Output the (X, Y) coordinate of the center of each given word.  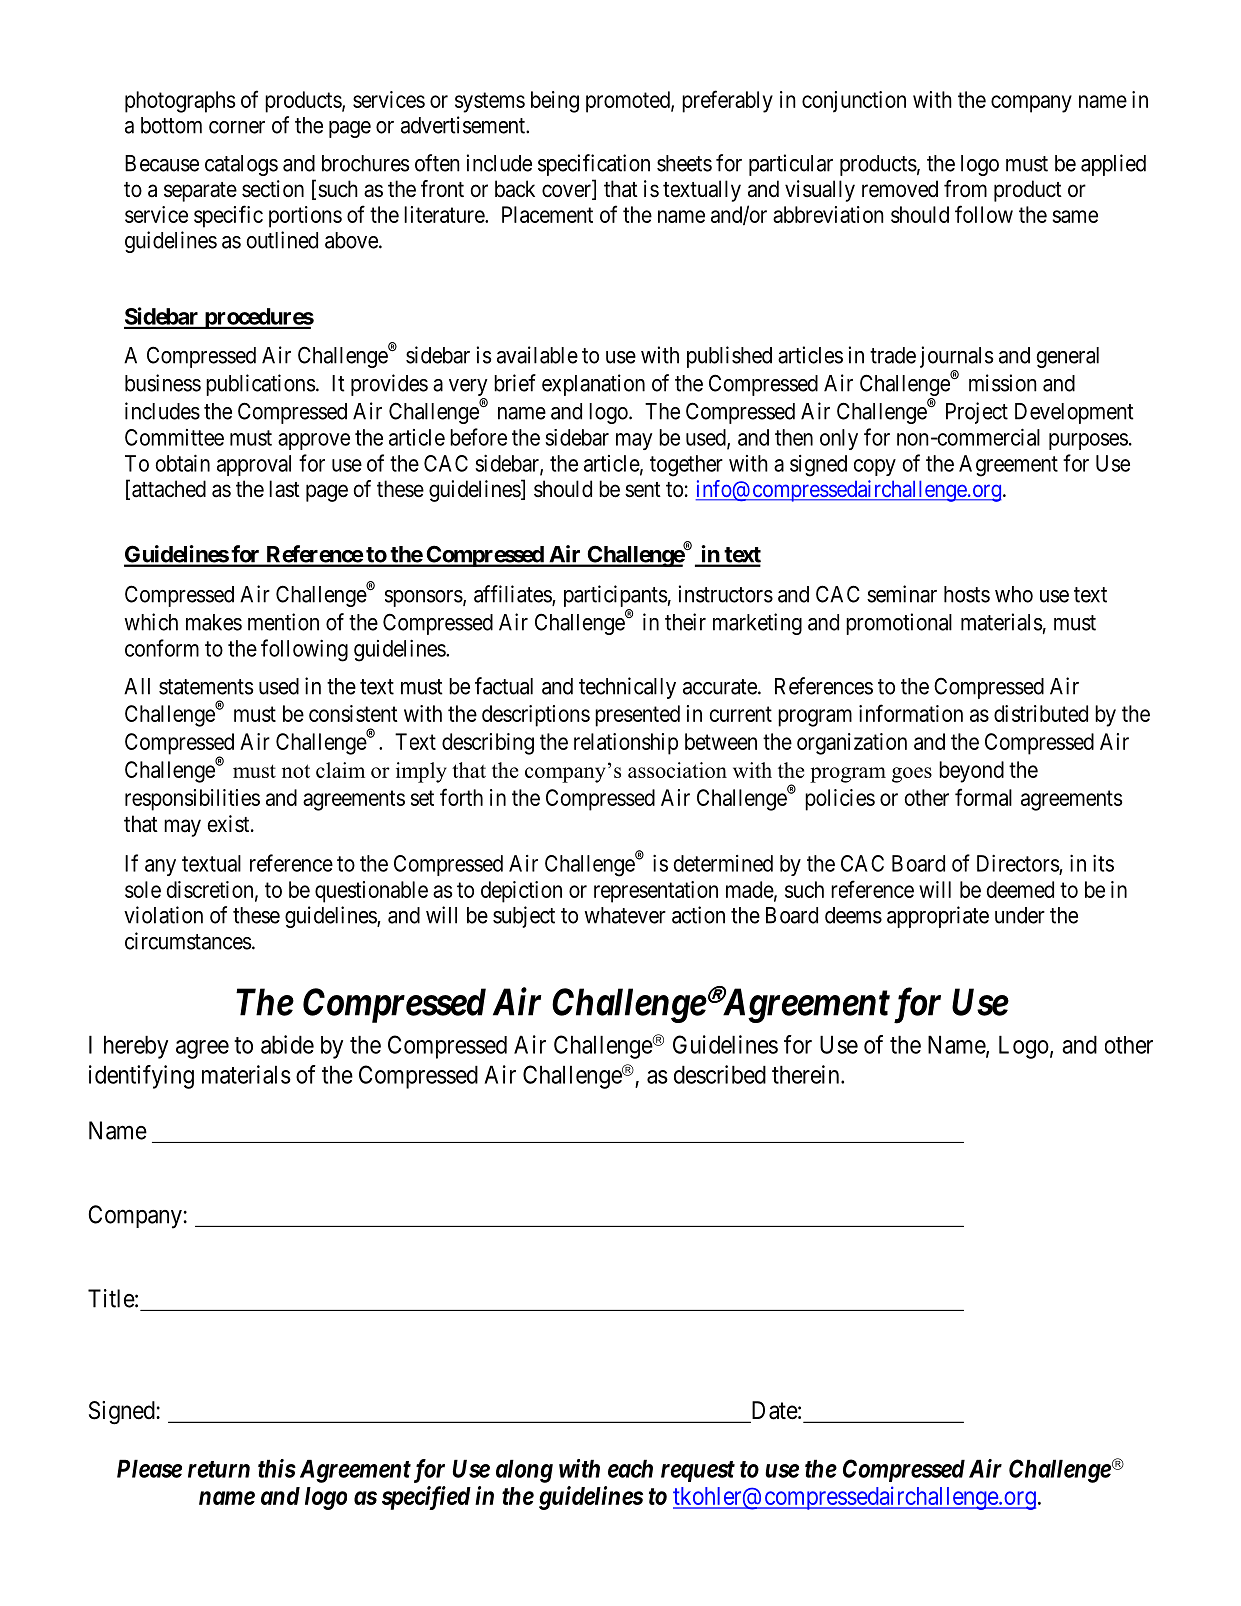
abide (287, 1044)
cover (567, 192)
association (677, 770)
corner (237, 127)
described (720, 1074)
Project (977, 413)
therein (807, 1074)
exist (230, 824)
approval (254, 465)
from (965, 188)
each (630, 1468)
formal (983, 797)
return (219, 1469)
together (686, 466)
